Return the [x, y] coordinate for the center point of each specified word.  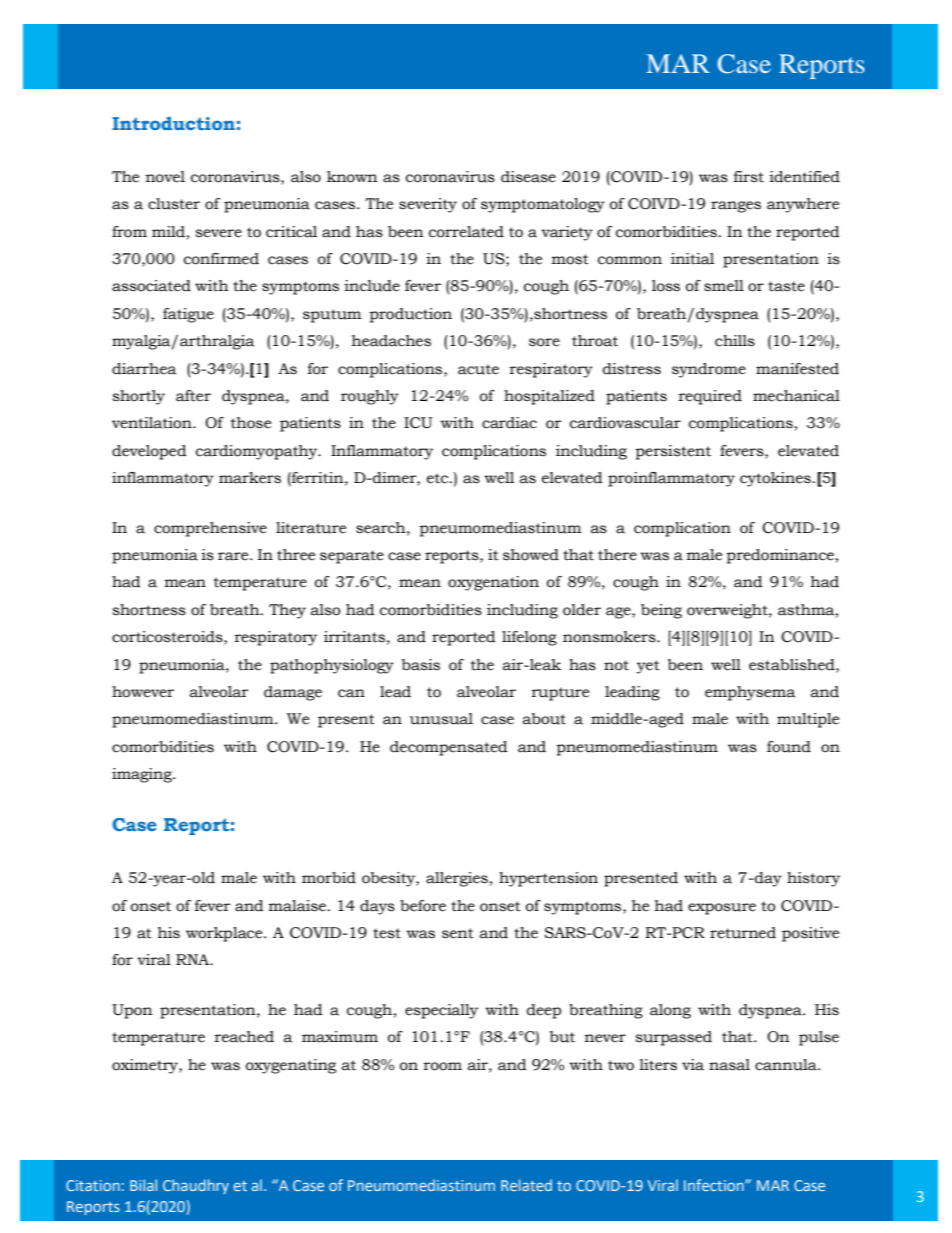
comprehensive [210, 529]
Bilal [143, 1185]
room [443, 1066]
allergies [457, 879]
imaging [143, 775]
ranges [736, 207]
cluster [174, 204]
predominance [780, 556]
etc [439, 478]
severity [428, 205]
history [813, 879]
